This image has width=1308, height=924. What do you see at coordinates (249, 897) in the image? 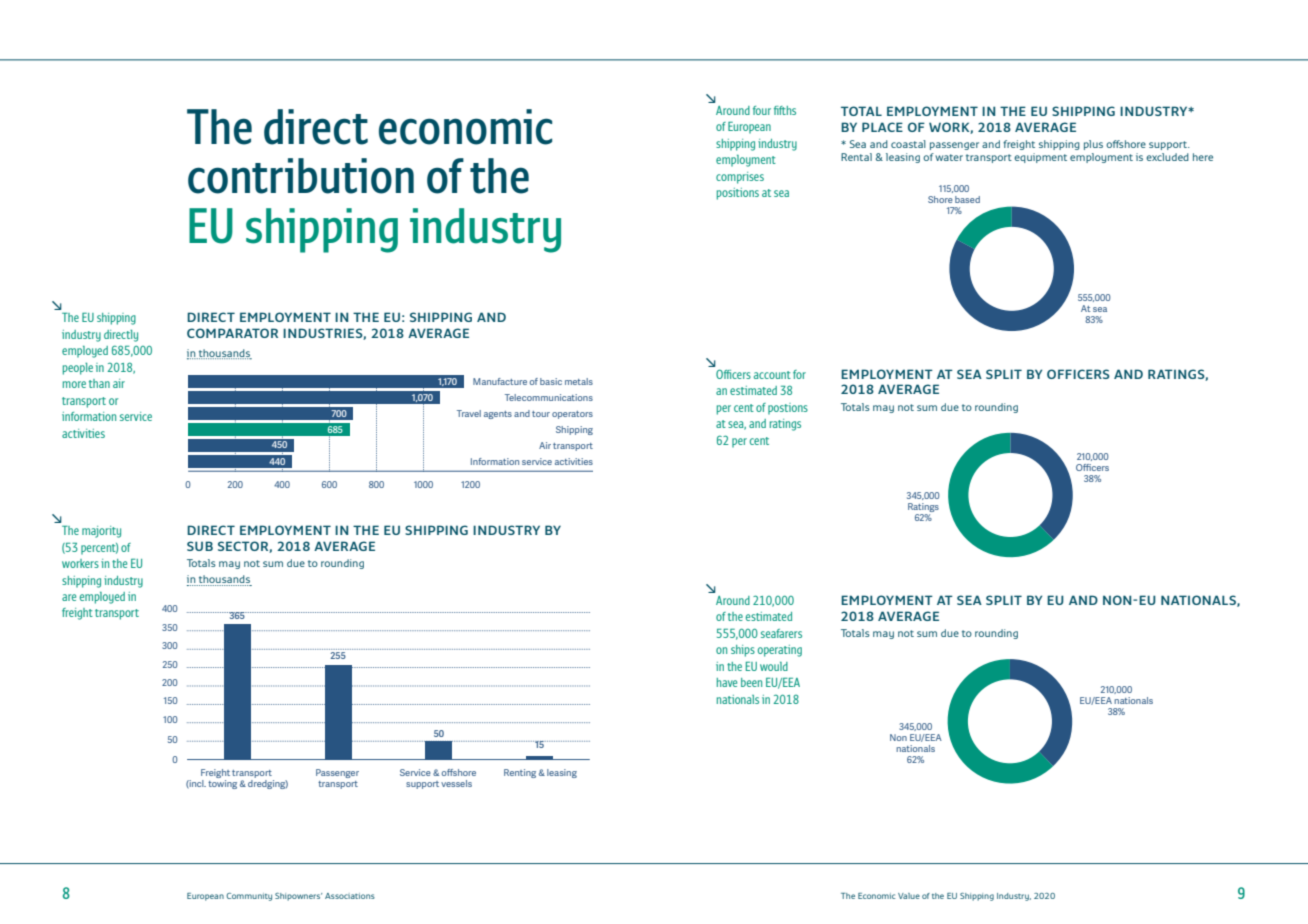
I see `Community` at bounding box center [249, 897].
